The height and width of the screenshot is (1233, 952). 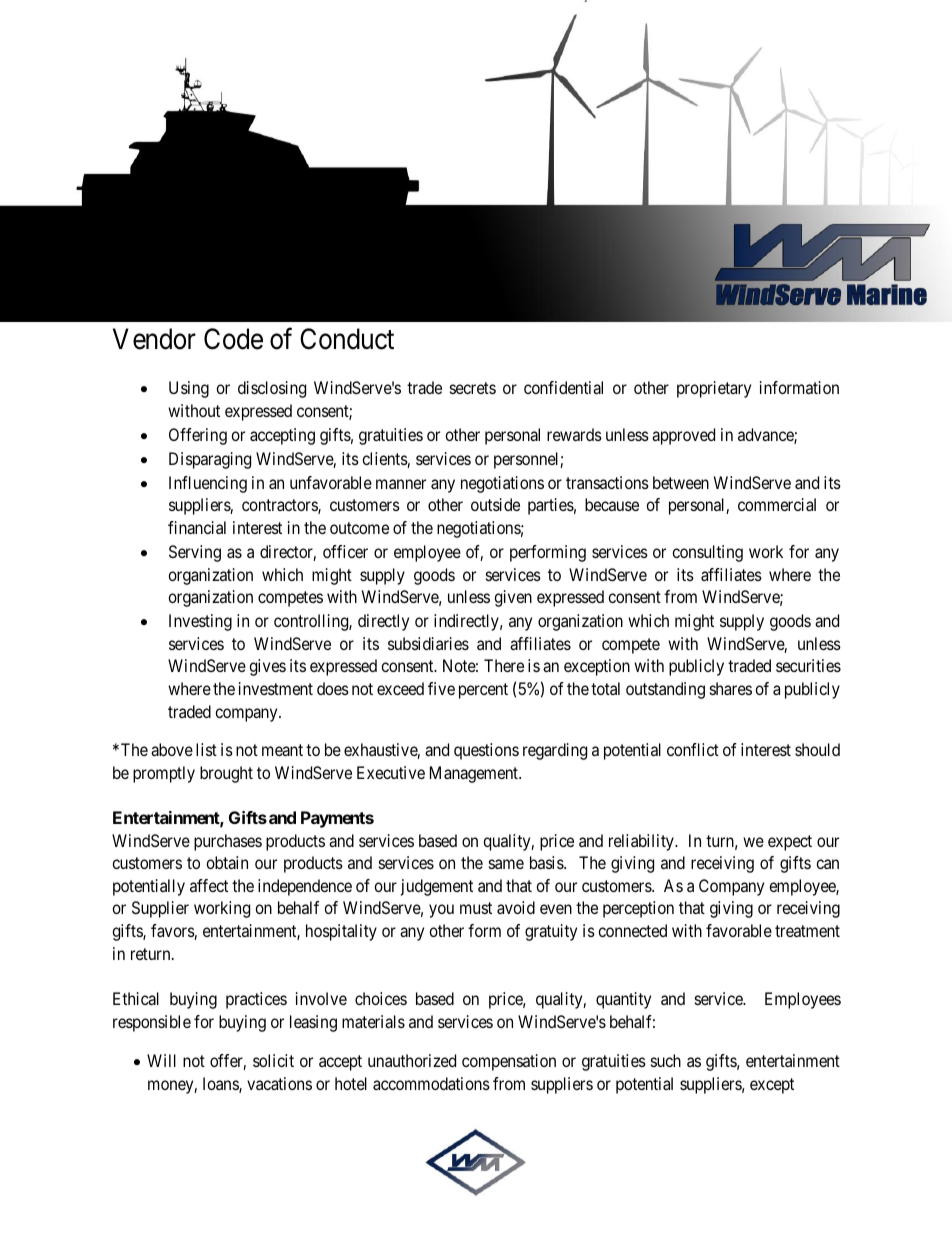 I want to click on Code, so click(x=233, y=339).
